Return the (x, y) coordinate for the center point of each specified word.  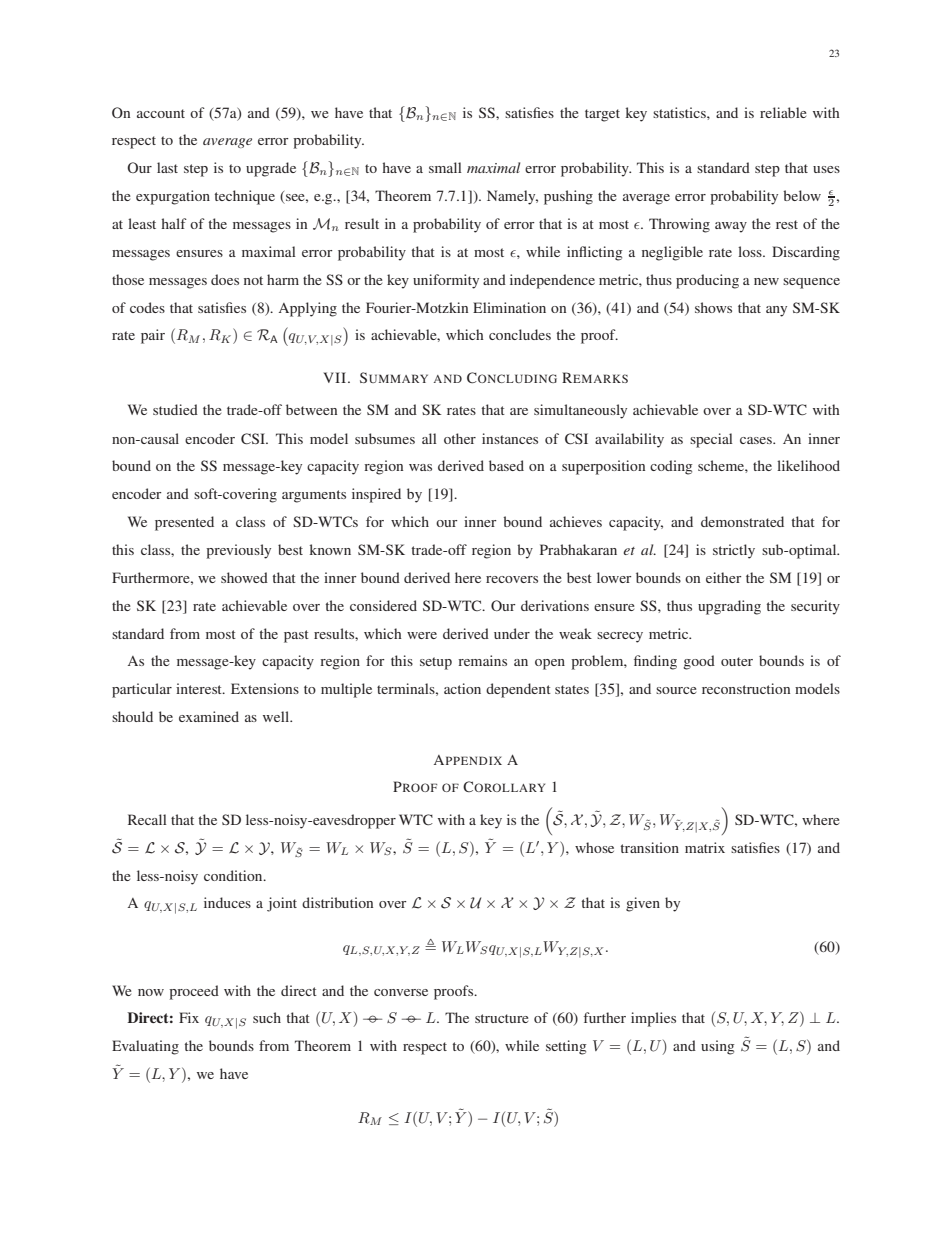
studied (175, 409)
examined (209, 716)
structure (501, 1018)
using (718, 1047)
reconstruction (746, 688)
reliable (783, 112)
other (460, 438)
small (445, 167)
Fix (189, 1017)
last (167, 167)
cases (757, 440)
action (462, 688)
